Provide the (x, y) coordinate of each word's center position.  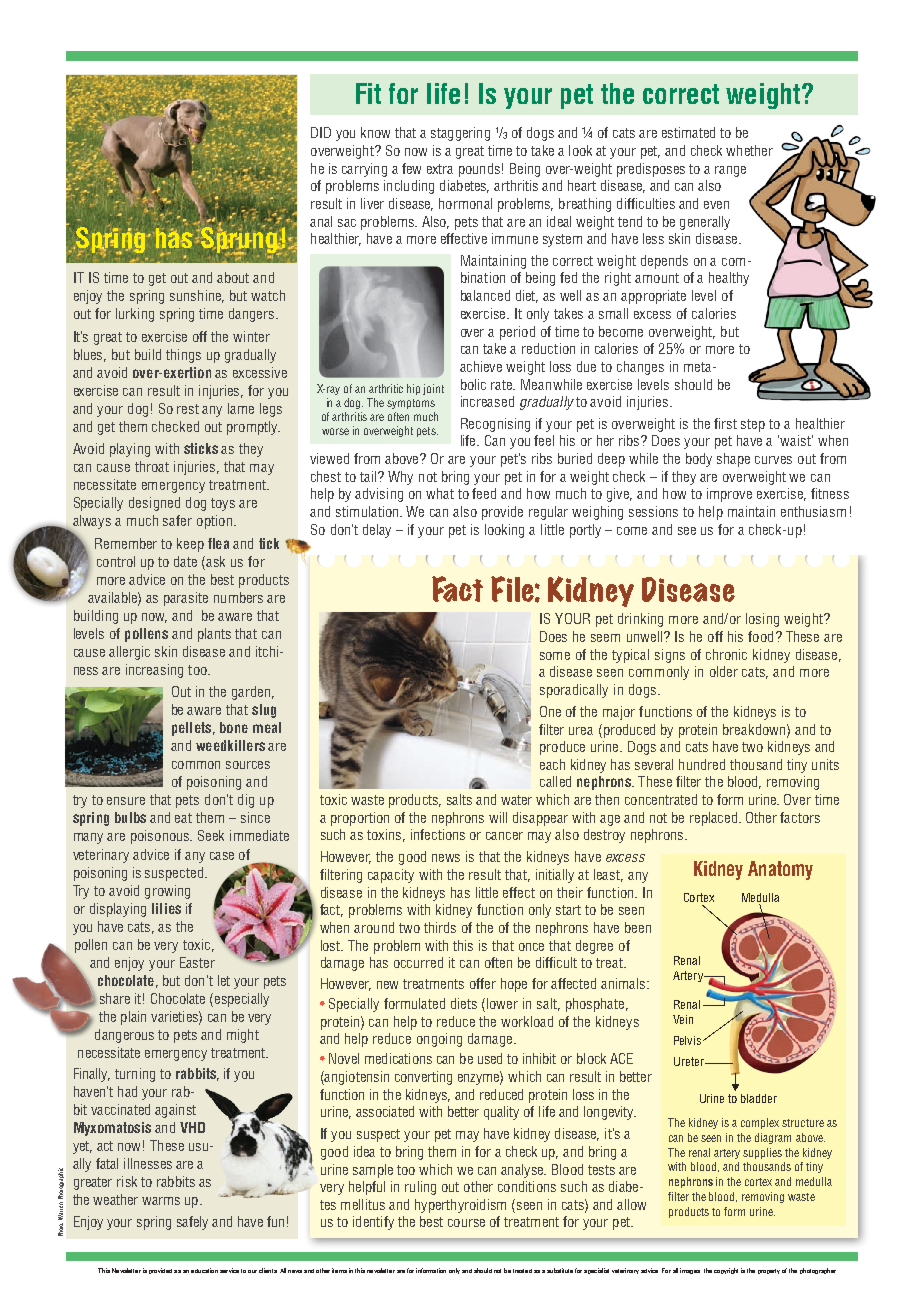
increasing (154, 671)
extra (440, 169)
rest (188, 409)
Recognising (495, 425)
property (769, 1271)
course (466, 1223)
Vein (683, 1019)
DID (321, 132)
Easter (197, 962)
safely (192, 1223)
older (724, 671)
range (730, 171)
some (555, 656)
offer (483, 983)
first (725, 423)
